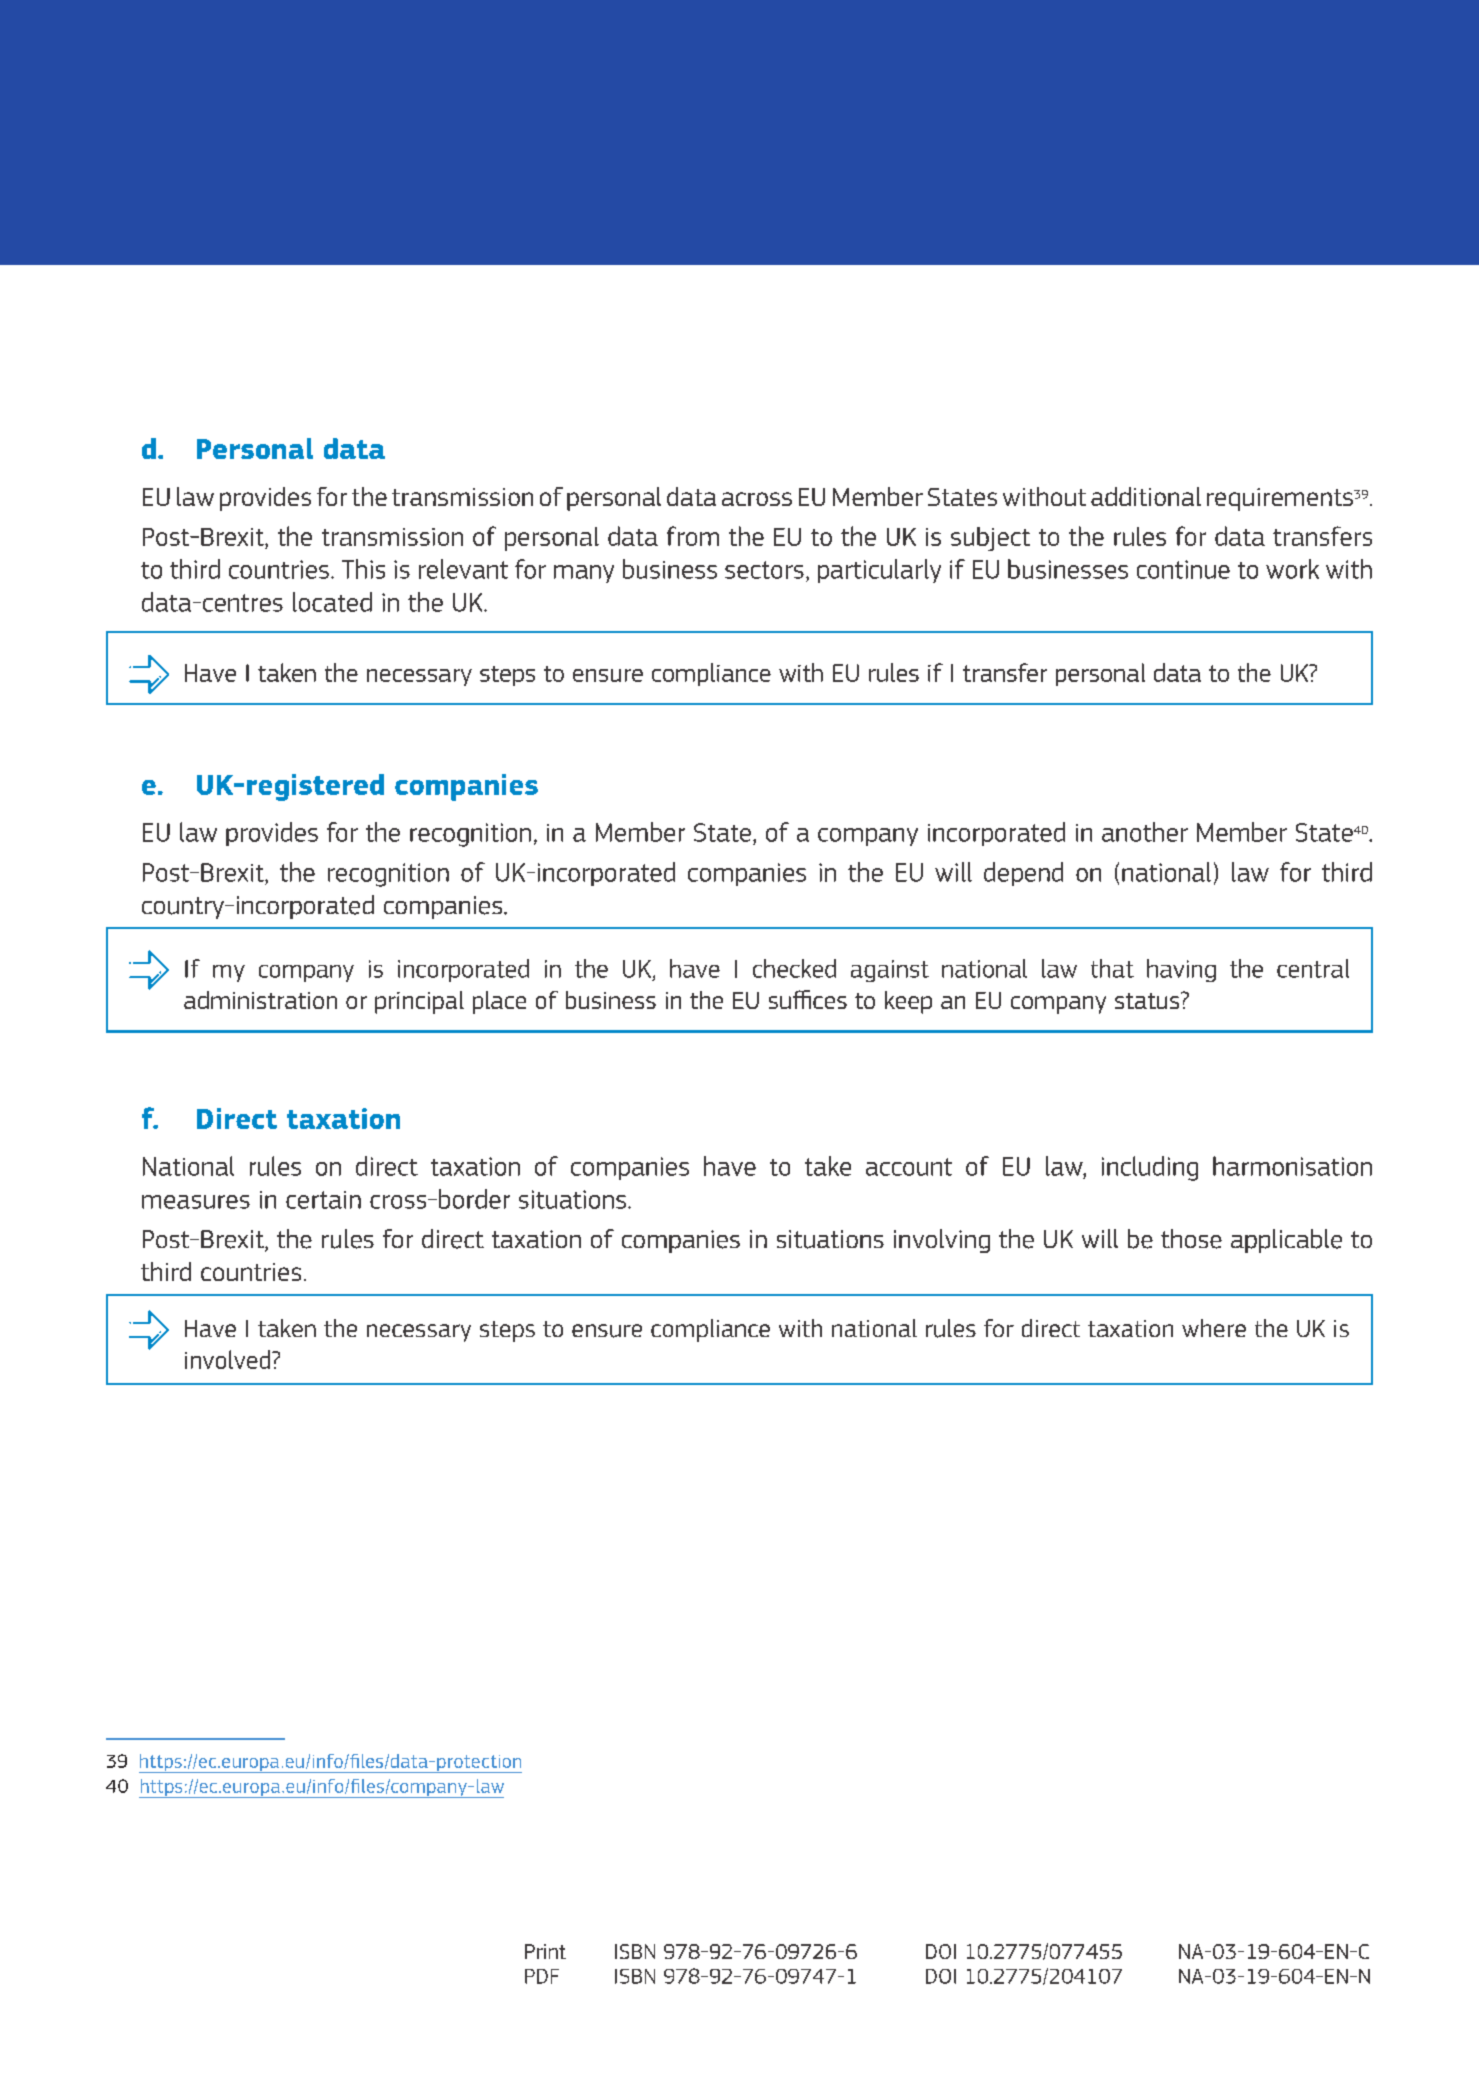 This screenshot has height=2092, width=1479. What do you see at coordinates (764, 570) in the screenshot?
I see `sectors` at bounding box center [764, 570].
